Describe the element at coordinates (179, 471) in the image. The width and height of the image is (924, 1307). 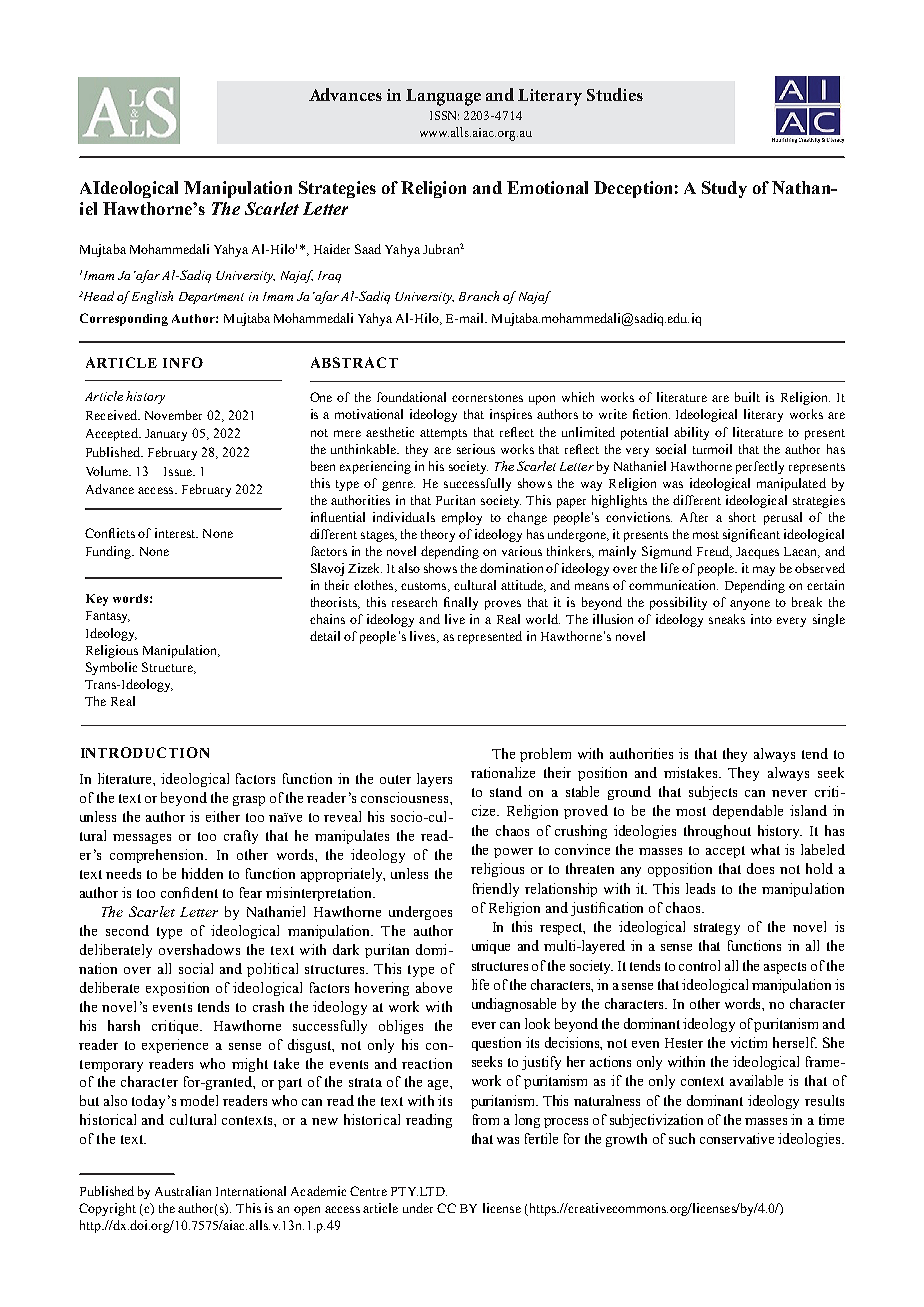
I see `Issue` at that location.
